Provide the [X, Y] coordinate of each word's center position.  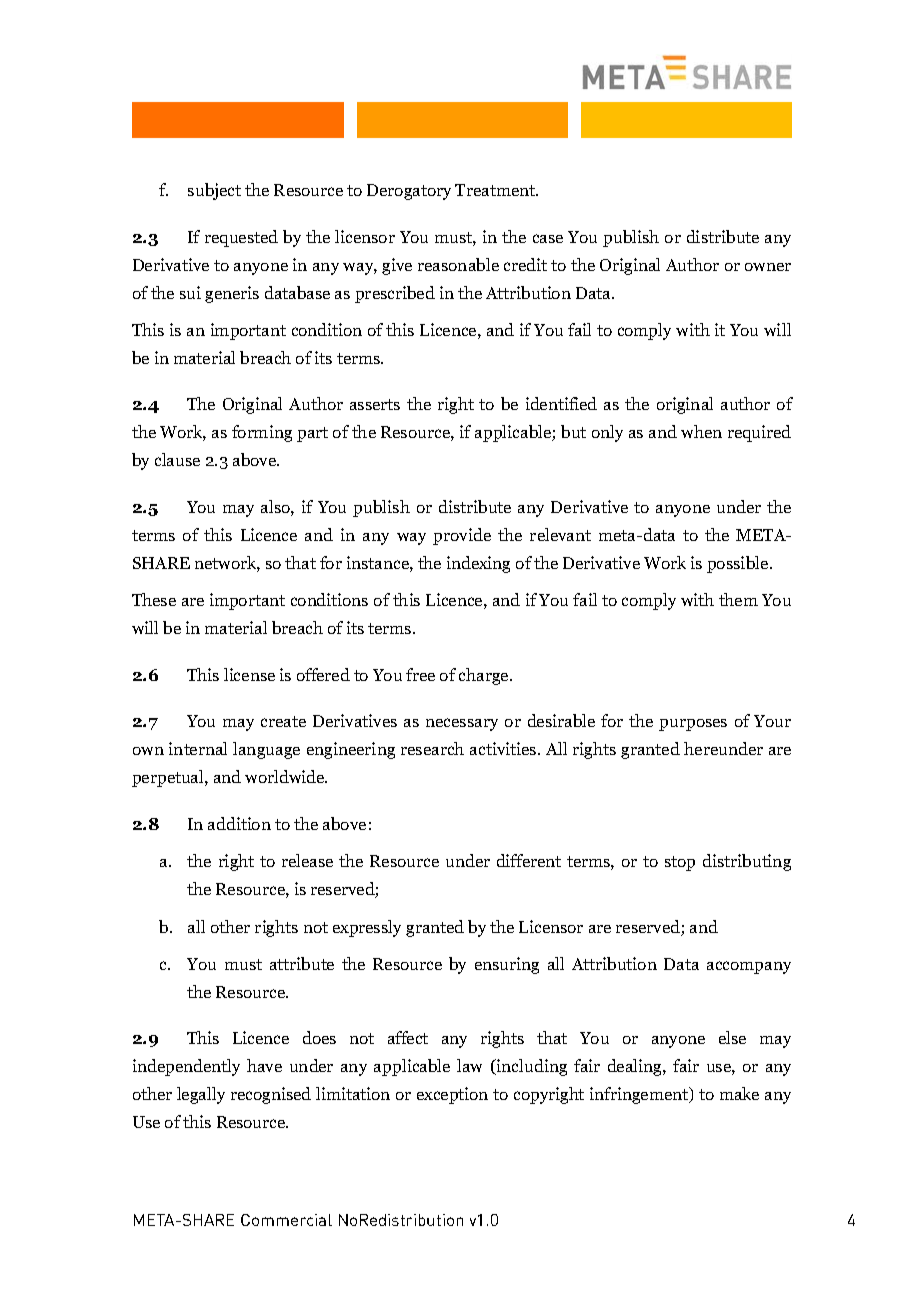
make [739, 1093]
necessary [462, 724]
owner [768, 267]
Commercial [286, 1220]
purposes [693, 725]
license [249, 674]
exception [452, 1095]
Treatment [496, 190]
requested [241, 238]
